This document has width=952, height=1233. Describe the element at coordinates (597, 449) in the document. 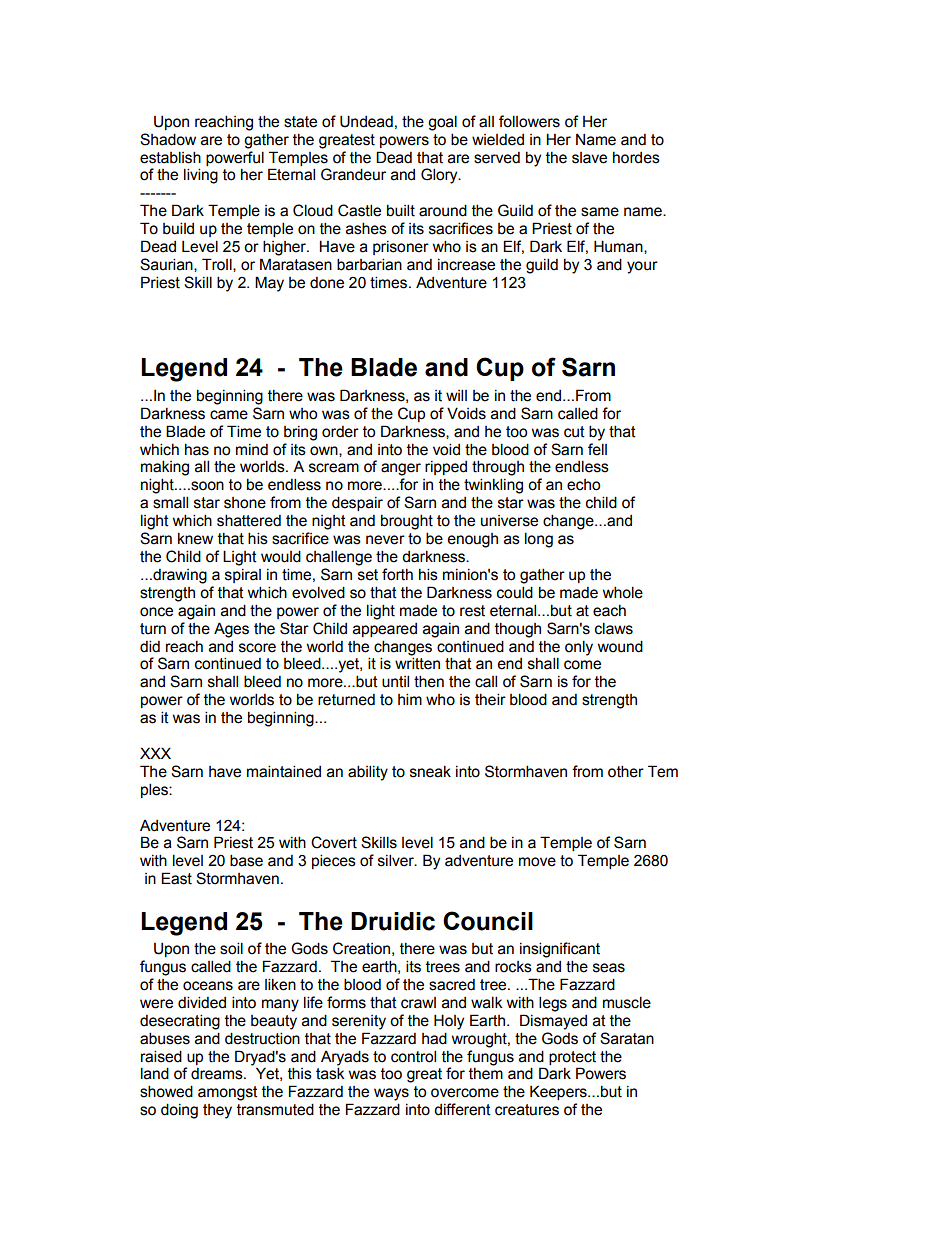

I see `fell` at that location.
